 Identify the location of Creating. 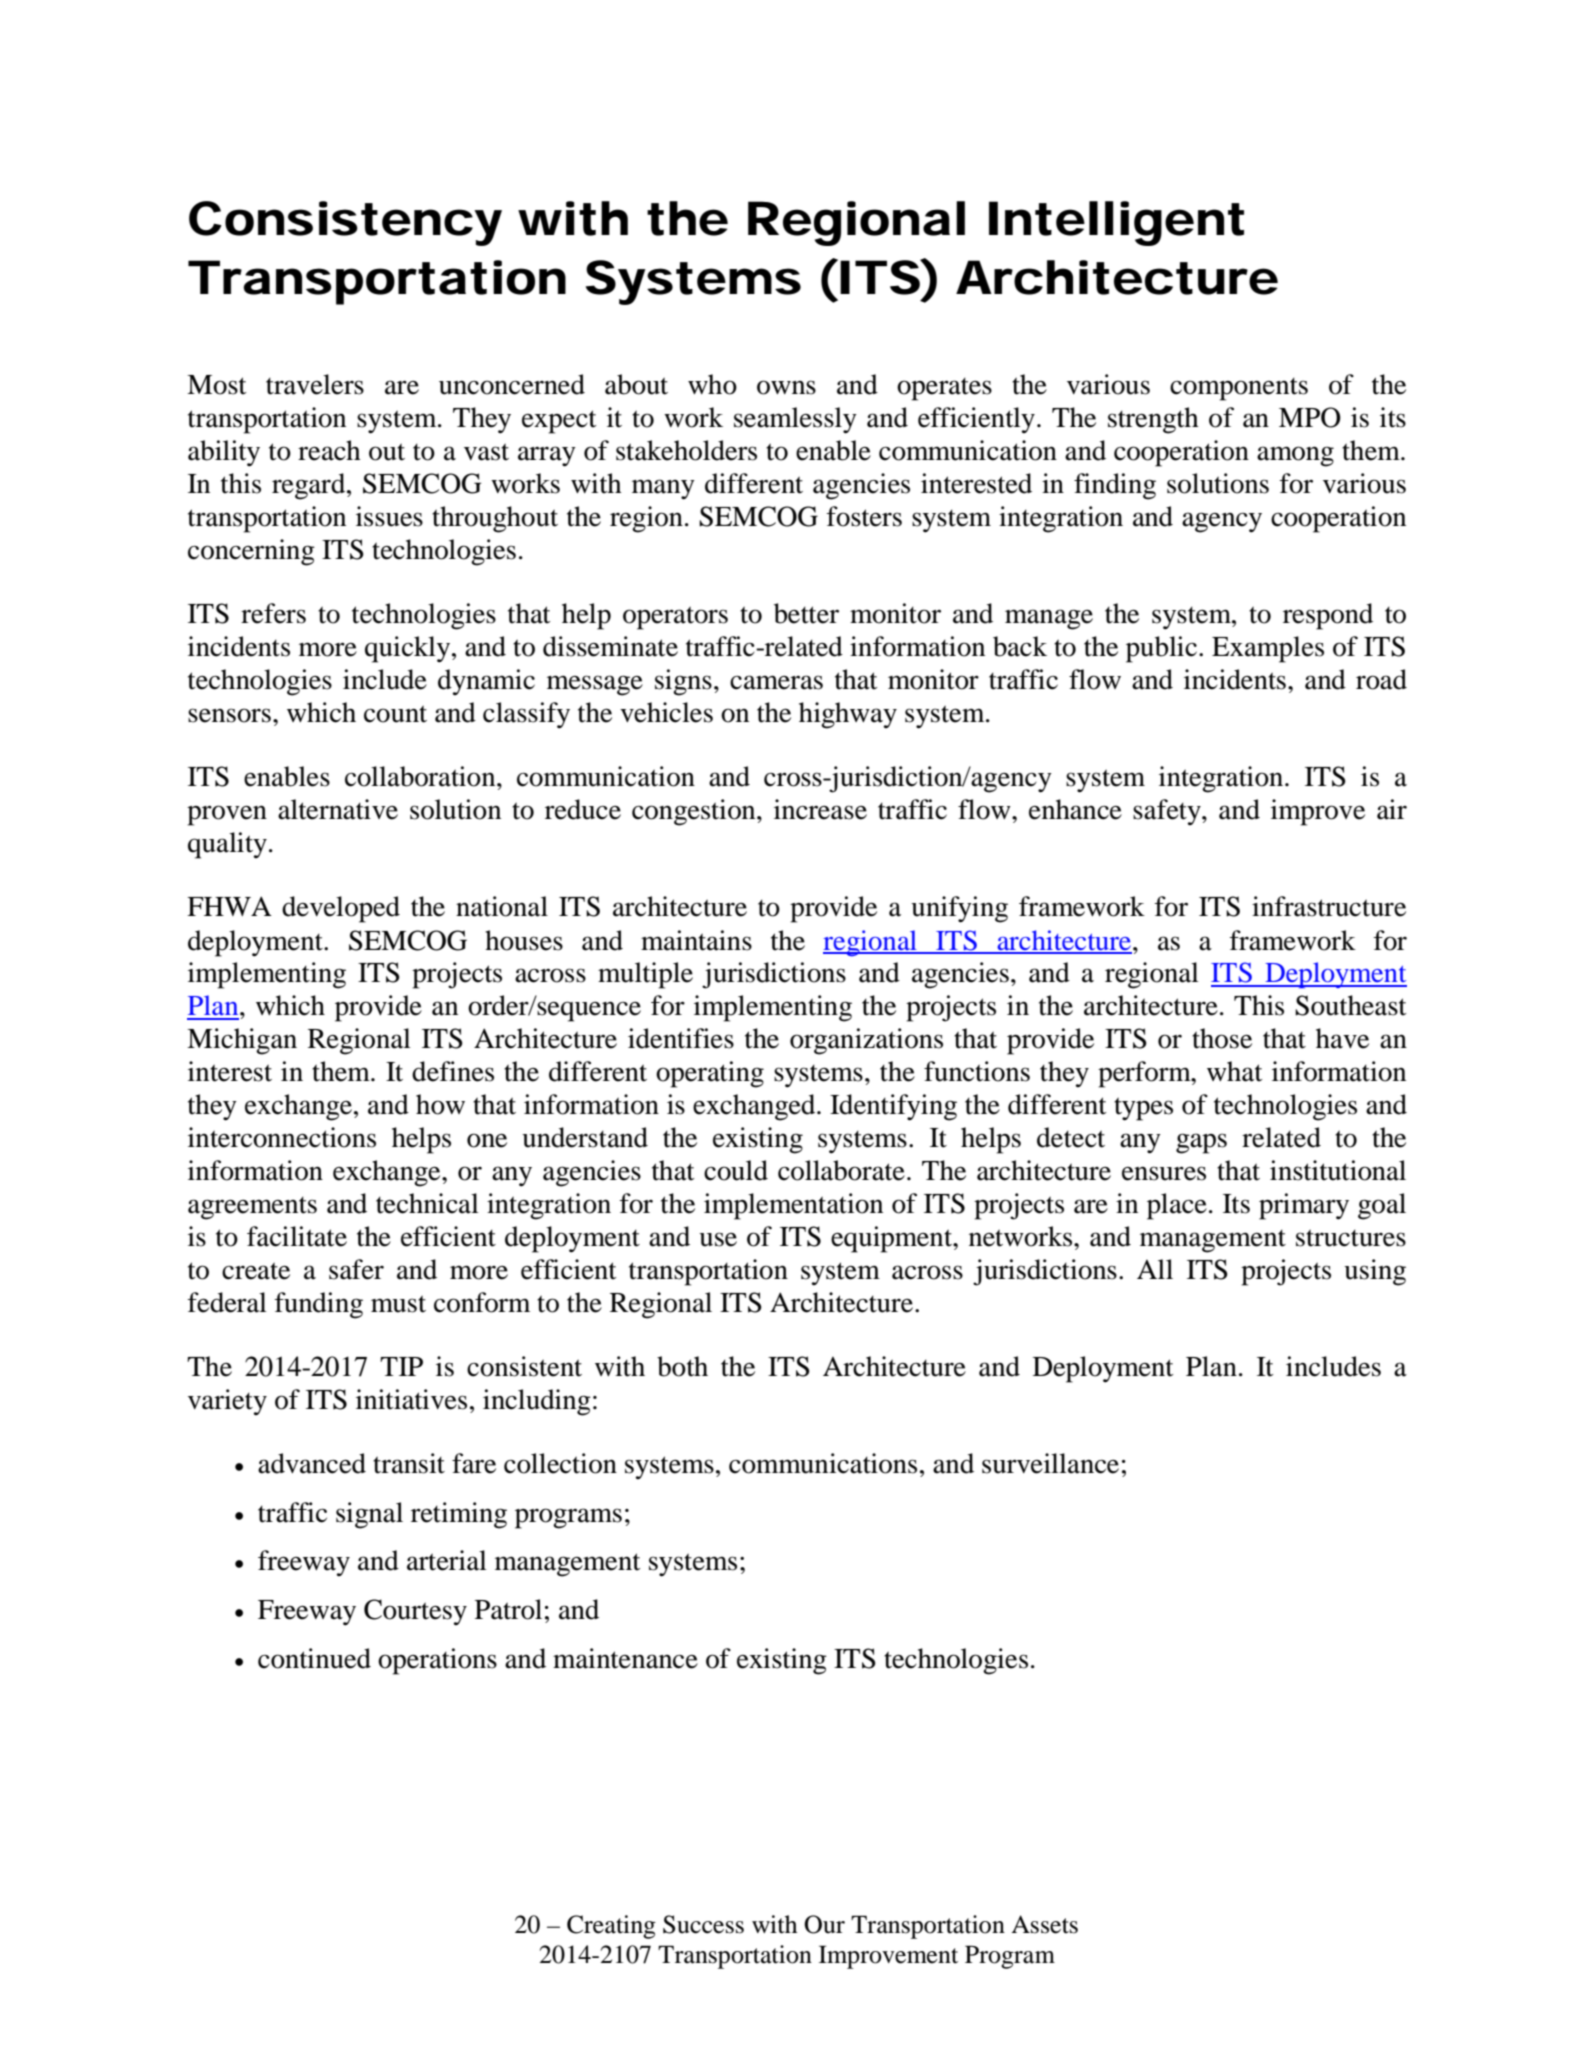
(611, 1927).
